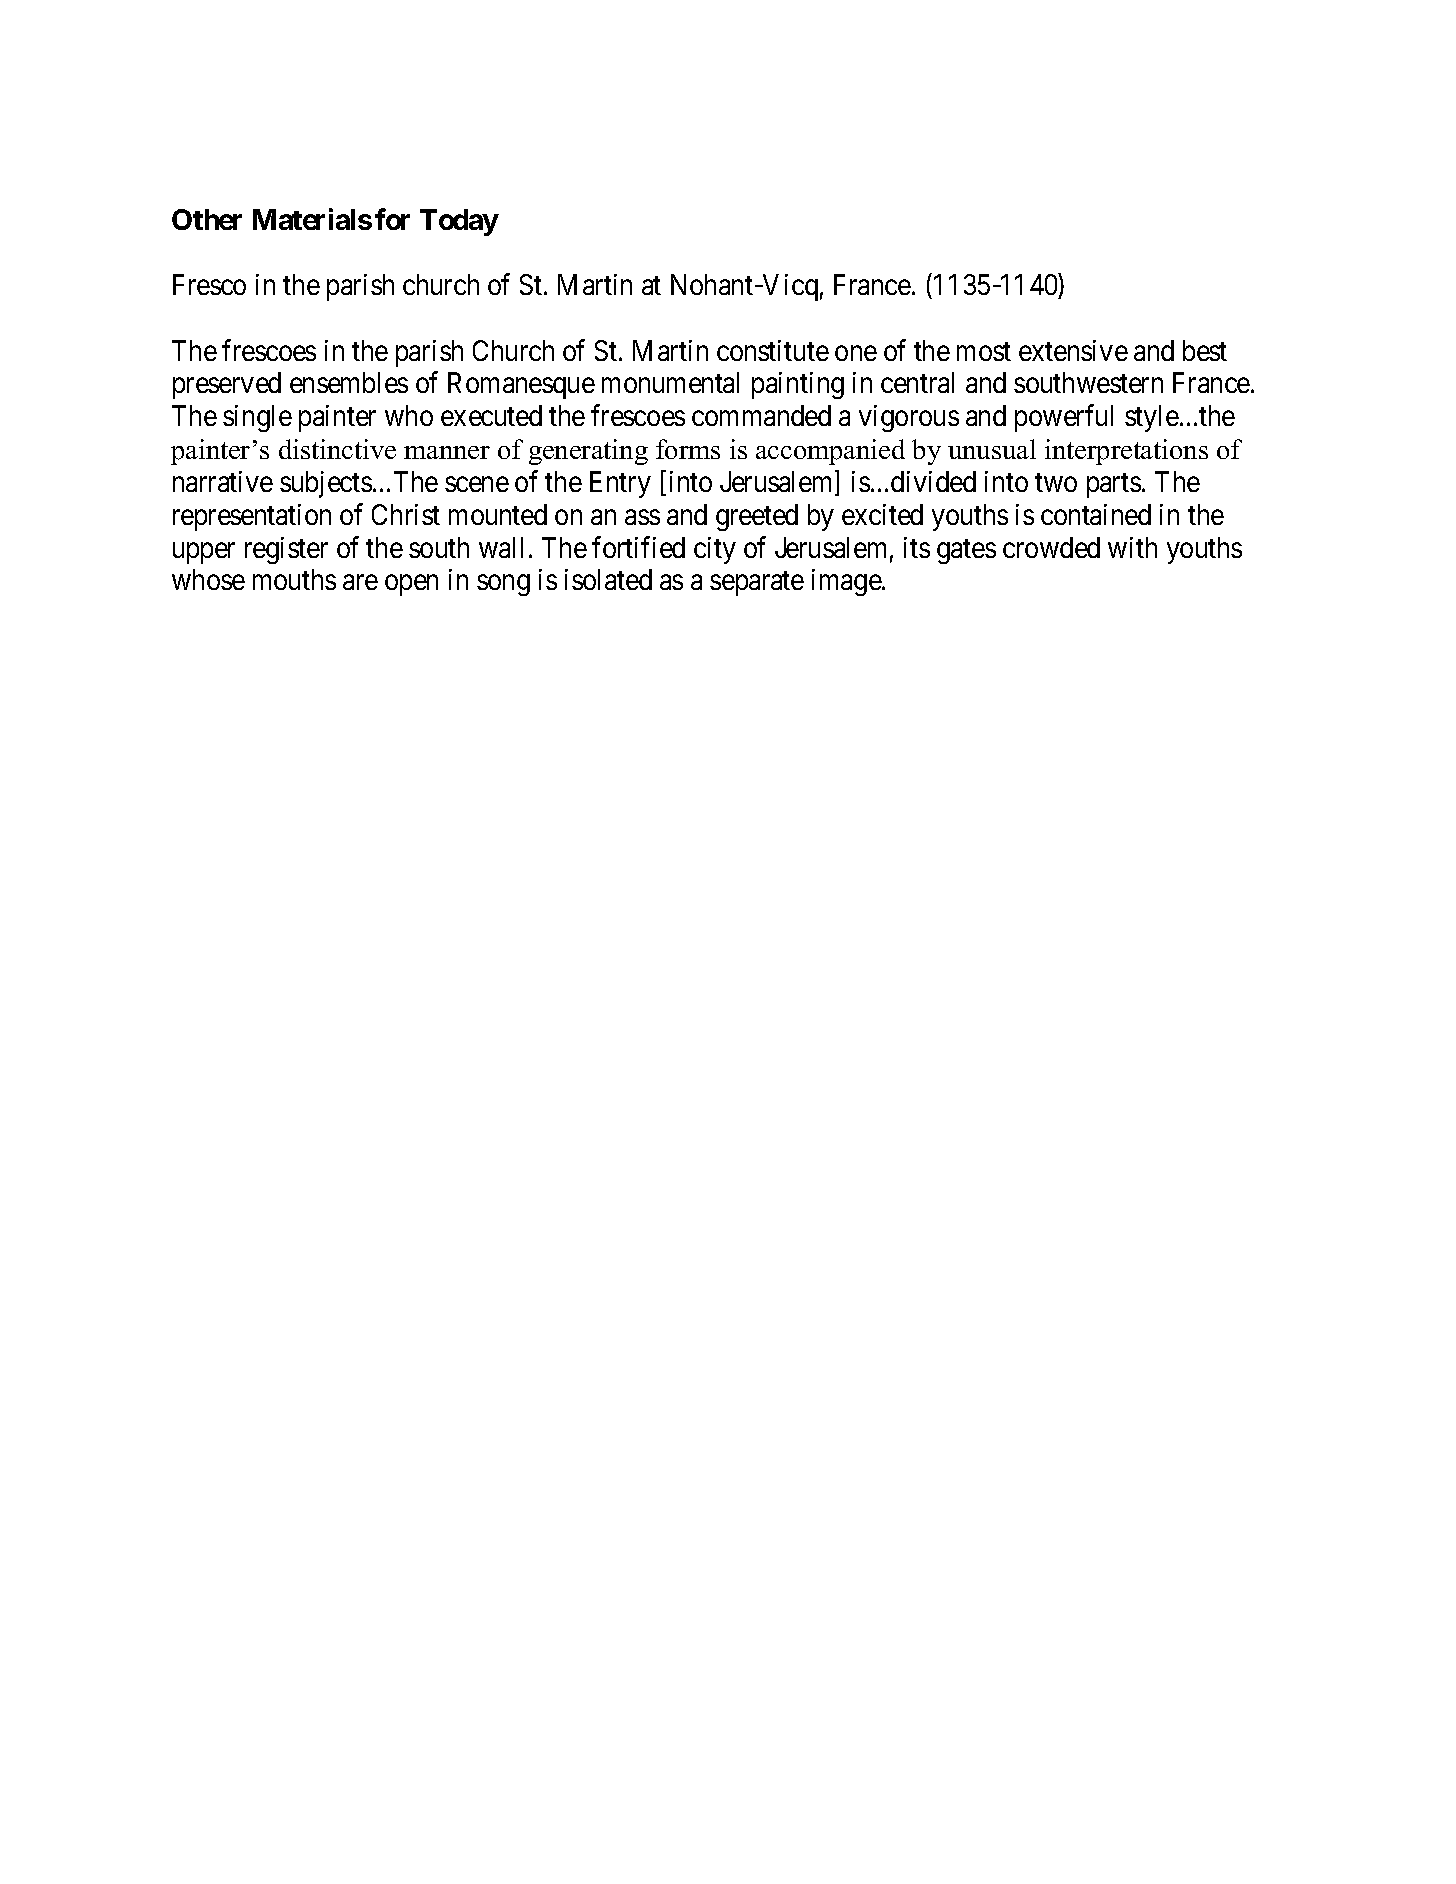 The image size is (1456, 1884). What do you see at coordinates (688, 449) in the image?
I see `forms` at bounding box center [688, 449].
